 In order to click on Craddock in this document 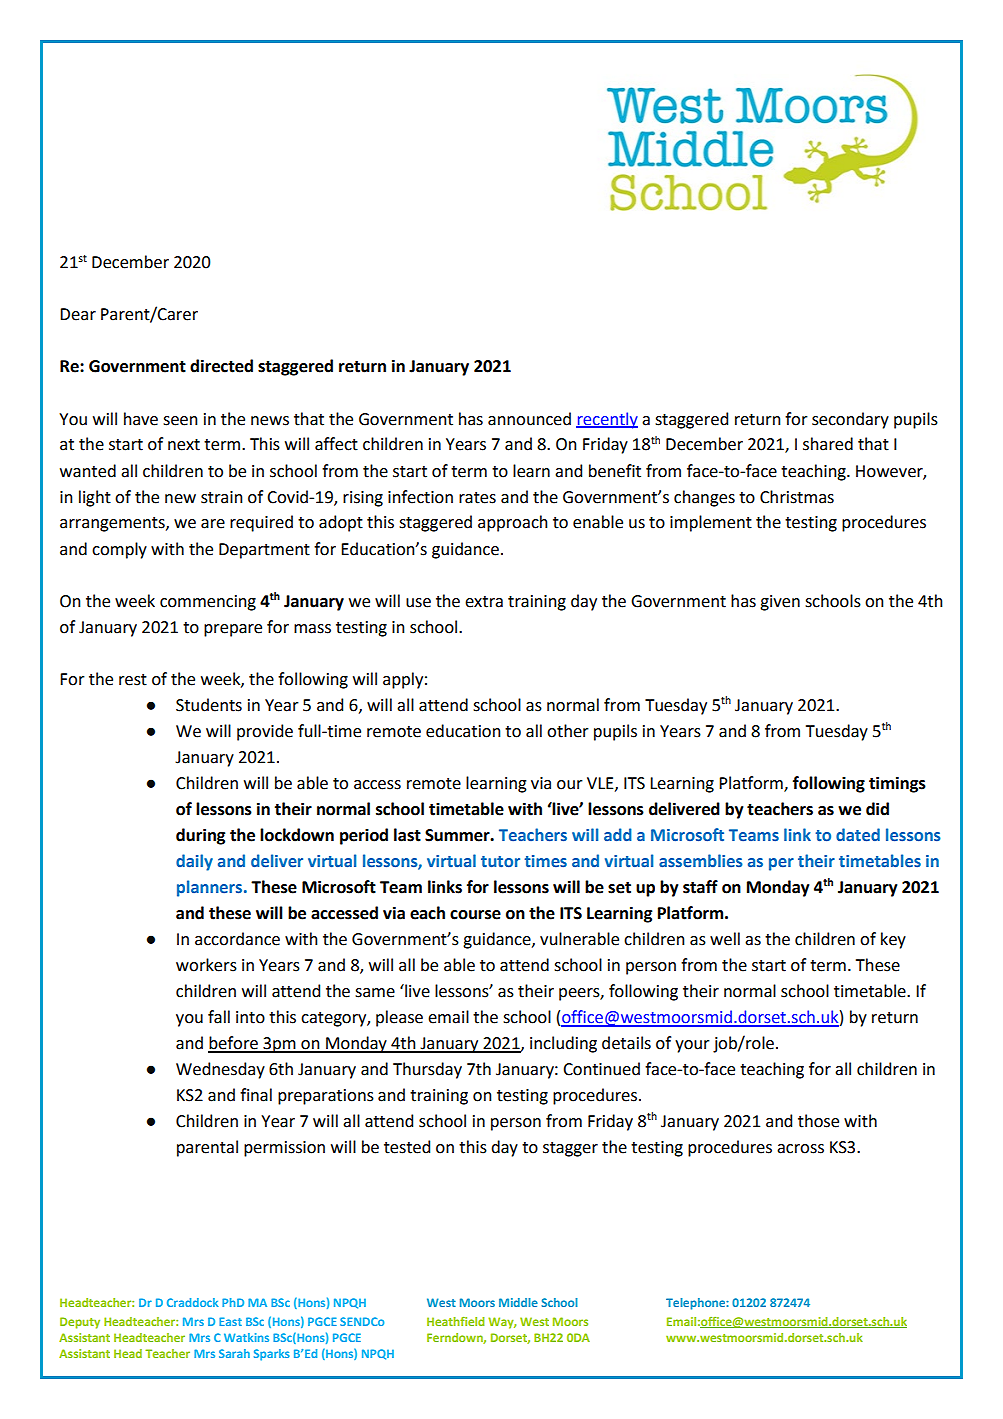, I will do `click(193, 1302)`.
